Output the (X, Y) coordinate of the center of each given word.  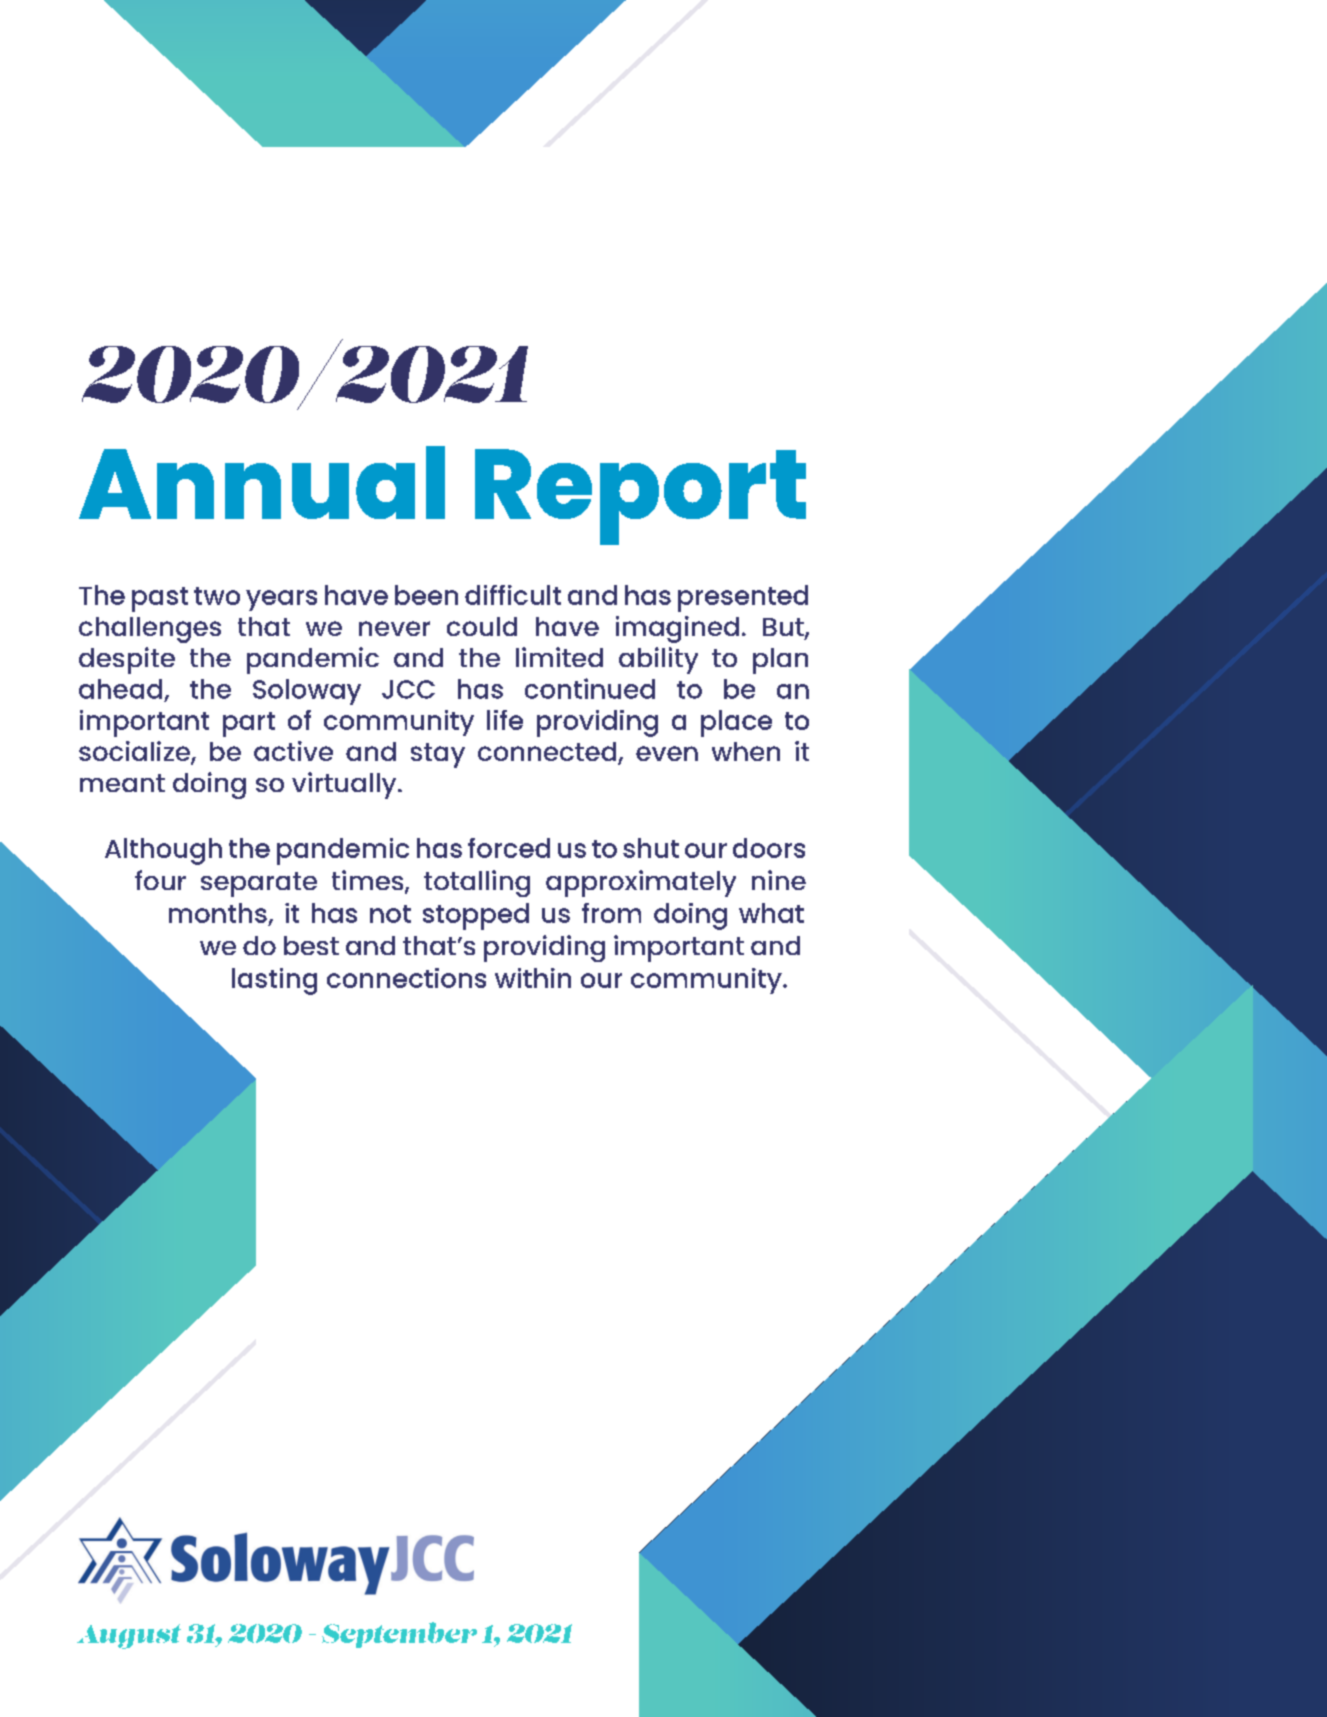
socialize (135, 752)
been (426, 595)
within (533, 978)
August (129, 1636)
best (311, 945)
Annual (262, 482)
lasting (274, 981)
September (399, 1635)
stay (438, 755)
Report (640, 497)
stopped (476, 916)
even (667, 753)
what (771, 913)
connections (406, 978)
